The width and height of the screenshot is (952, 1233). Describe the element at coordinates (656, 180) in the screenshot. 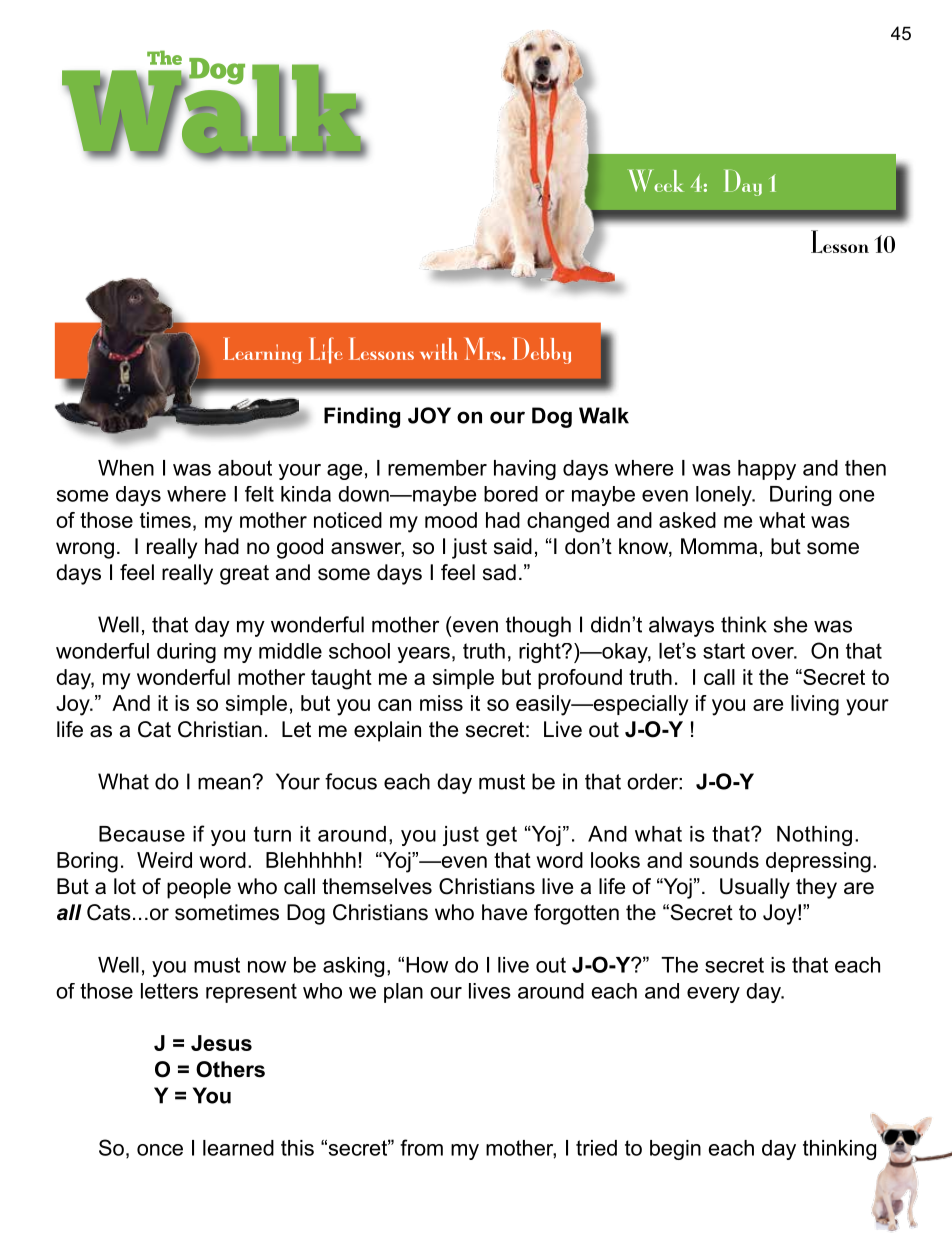

I see `Week` at that location.
